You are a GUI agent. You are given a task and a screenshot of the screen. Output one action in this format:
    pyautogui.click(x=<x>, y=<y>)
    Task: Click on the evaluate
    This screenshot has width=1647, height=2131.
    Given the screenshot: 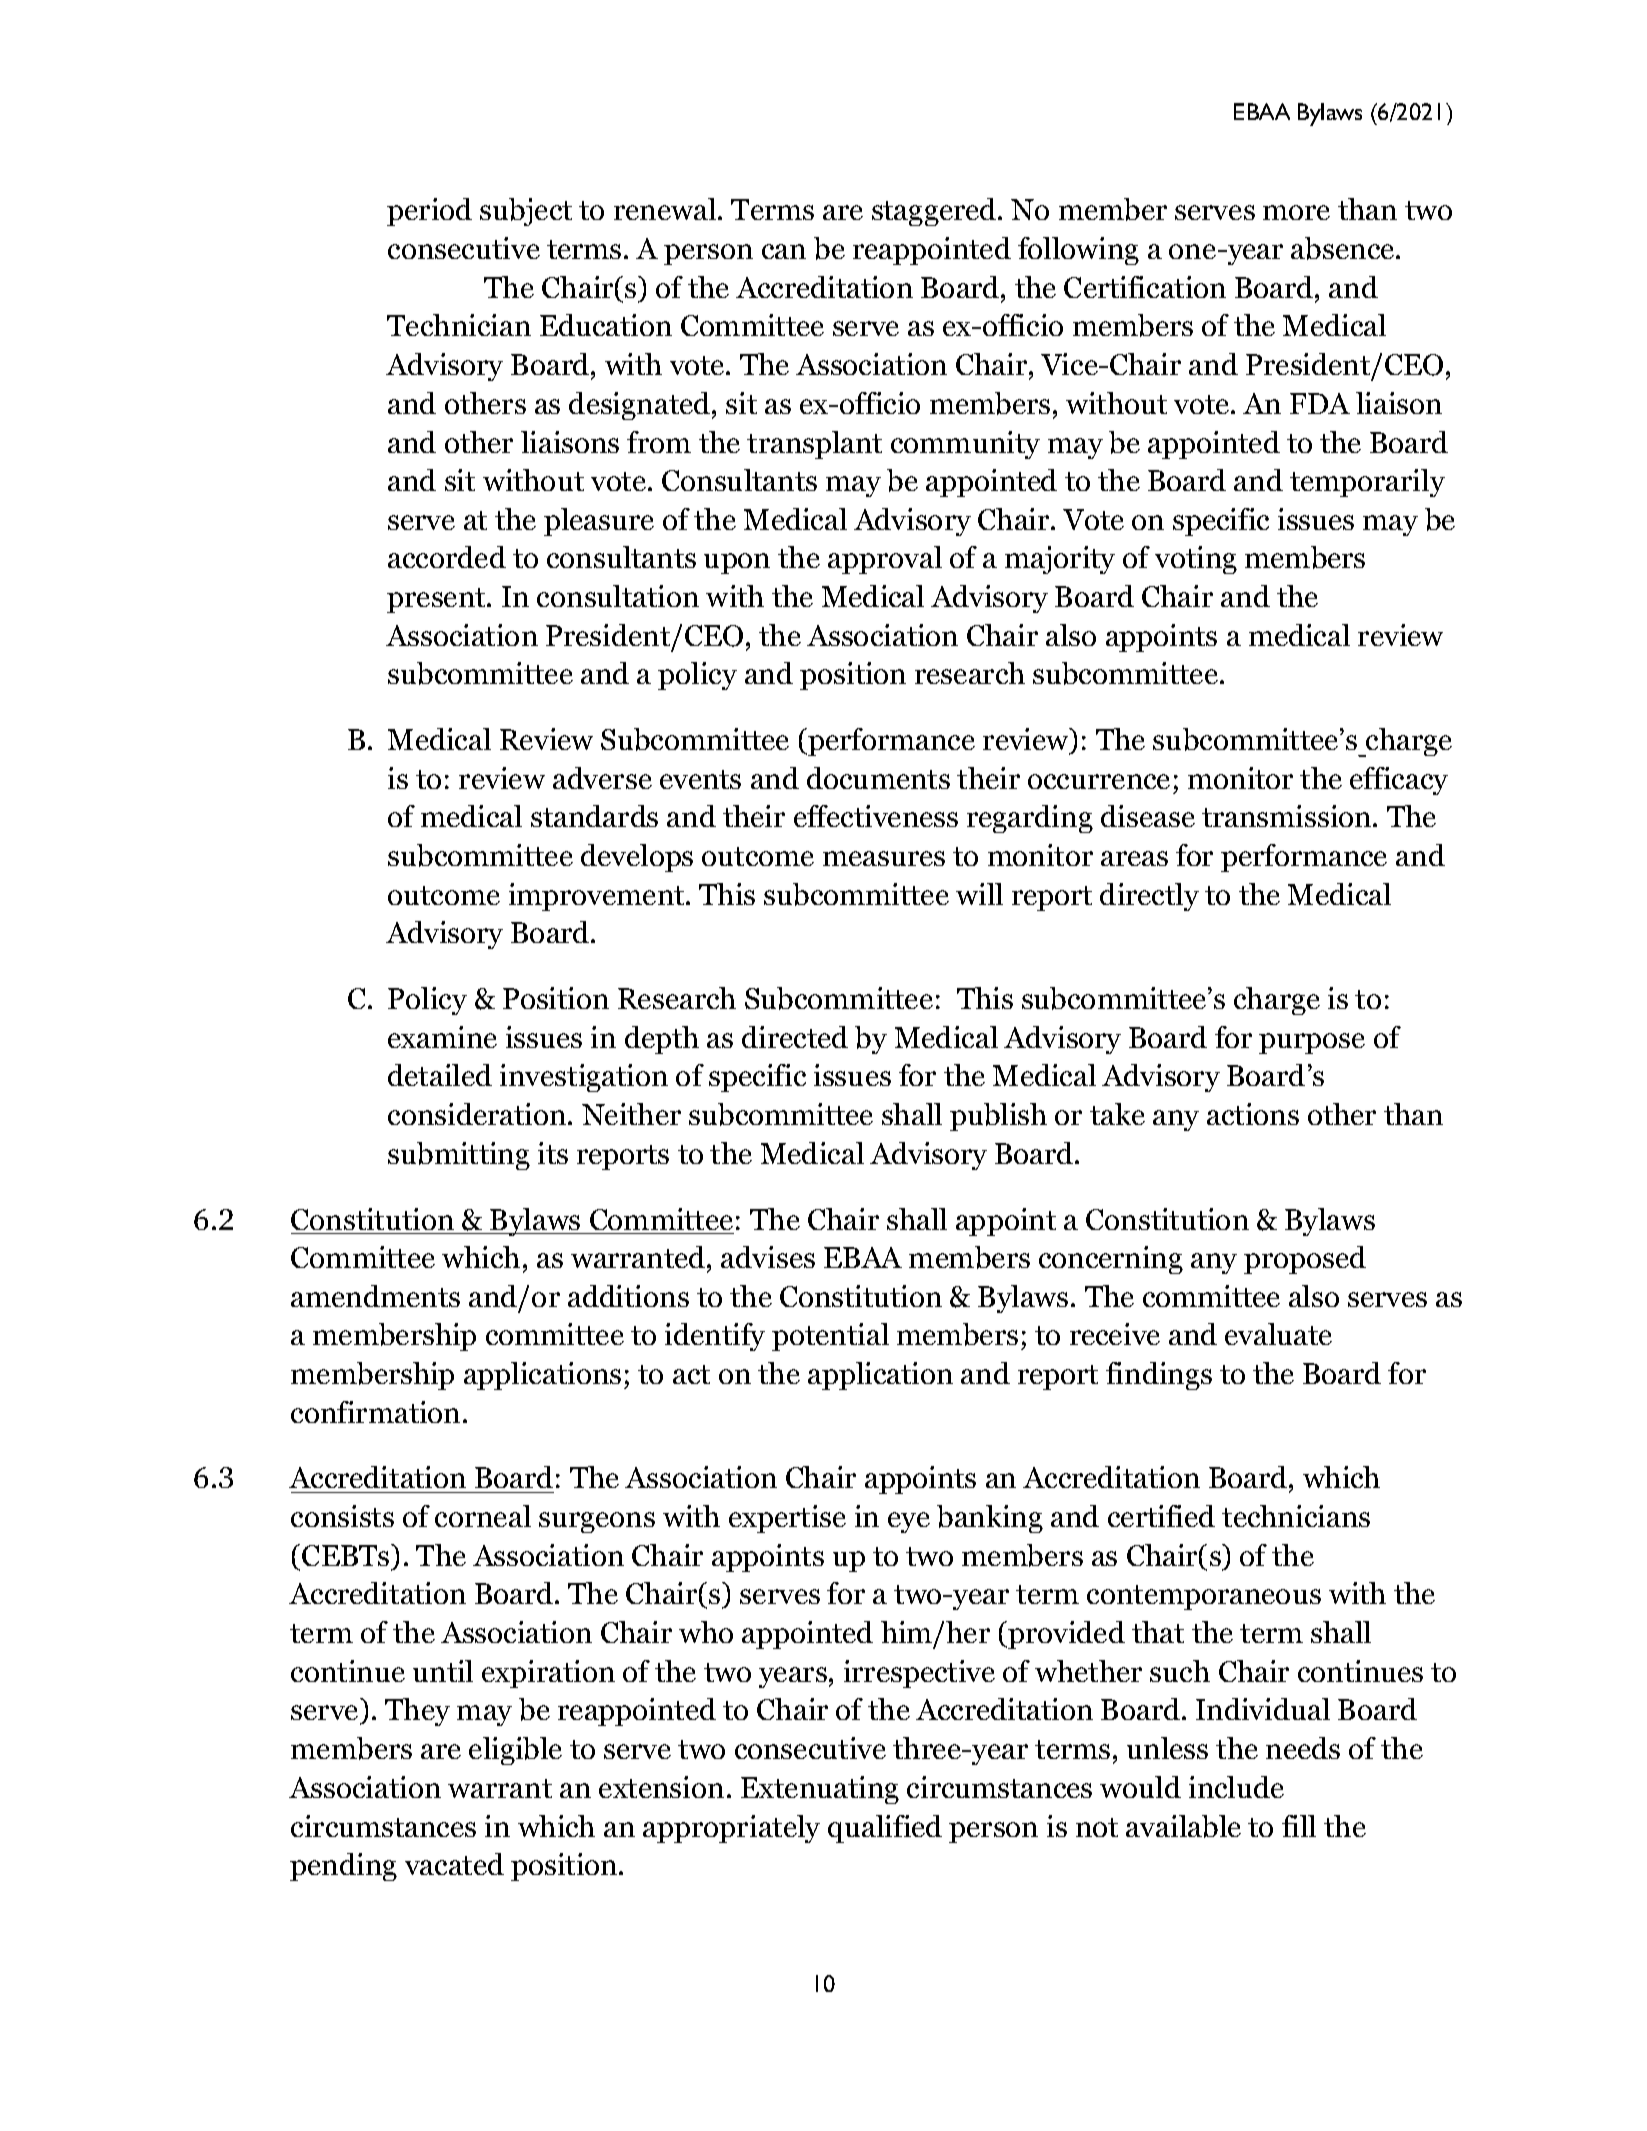 What is the action you would take?
    pyautogui.click(x=1278, y=1334)
